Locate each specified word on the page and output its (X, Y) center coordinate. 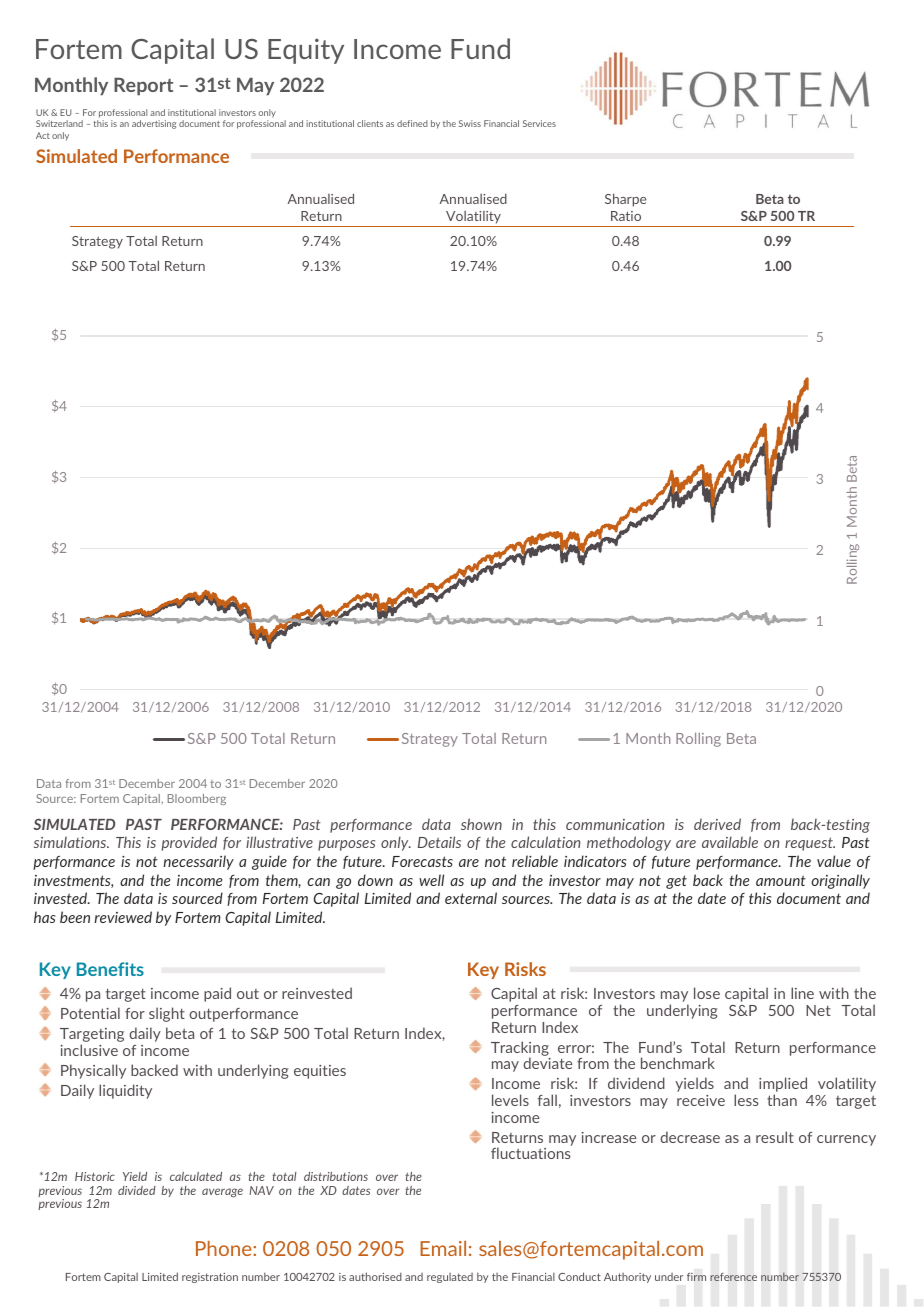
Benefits (110, 969)
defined (412, 123)
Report (143, 87)
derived (717, 824)
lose (707, 993)
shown (481, 824)
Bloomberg (197, 799)
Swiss (470, 123)
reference (733, 1277)
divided (137, 1190)
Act (43, 135)
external (471, 898)
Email (443, 1248)
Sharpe (625, 200)
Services (539, 123)
